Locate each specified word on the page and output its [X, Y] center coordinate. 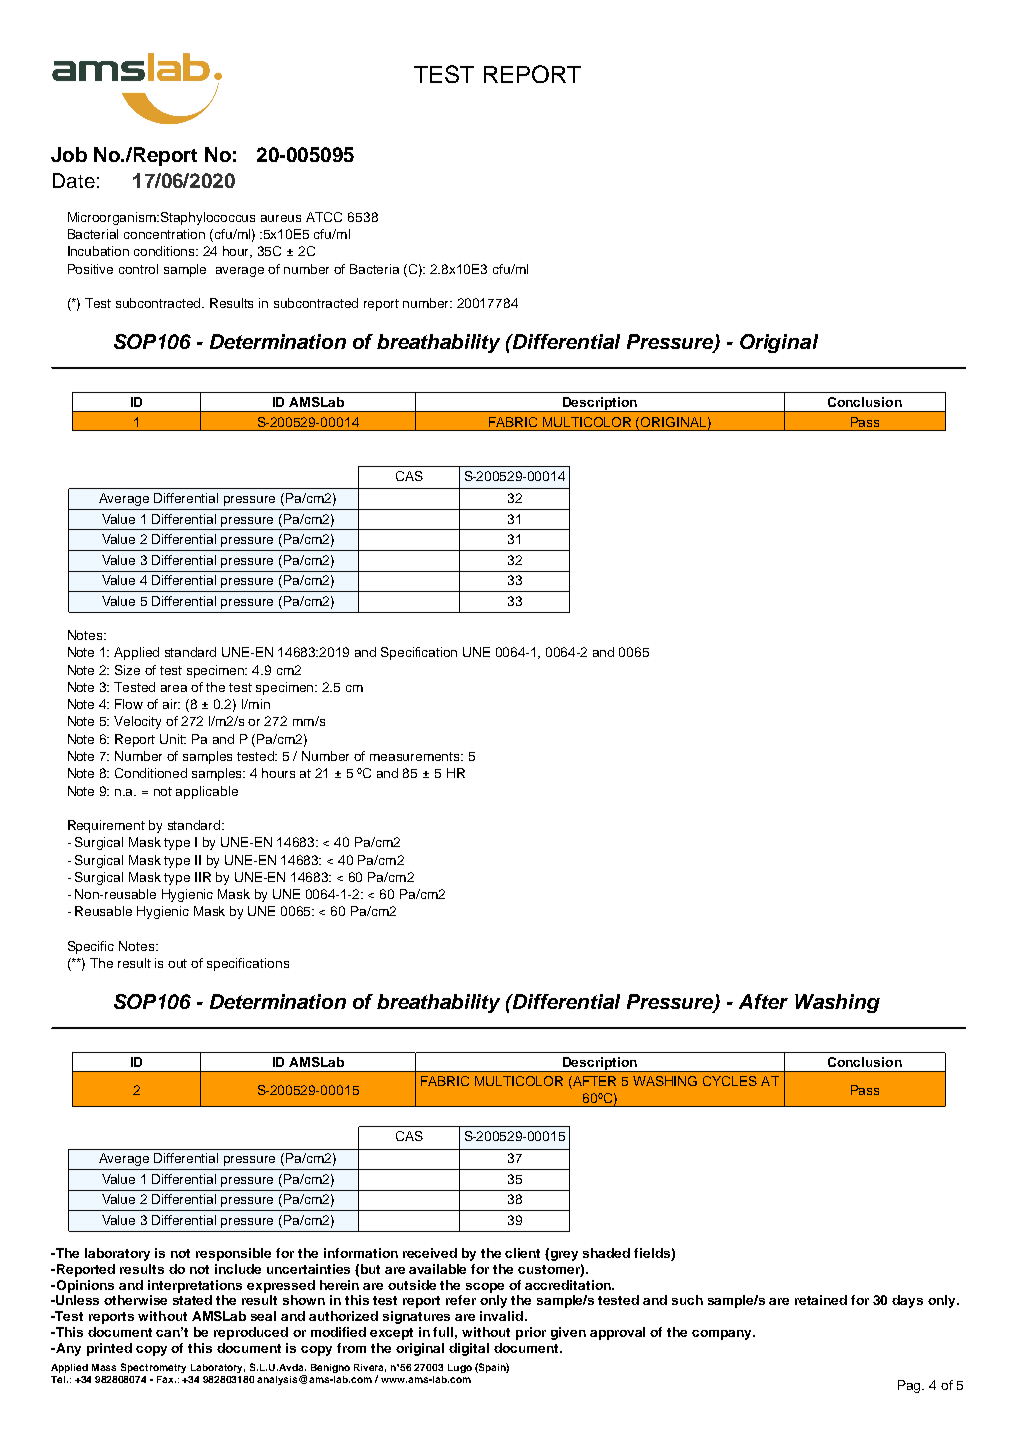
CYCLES [730, 1081]
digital [469, 1349]
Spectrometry [153, 1368]
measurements [416, 756]
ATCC [324, 217]
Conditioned [151, 773]
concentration [164, 234]
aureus [281, 218]
